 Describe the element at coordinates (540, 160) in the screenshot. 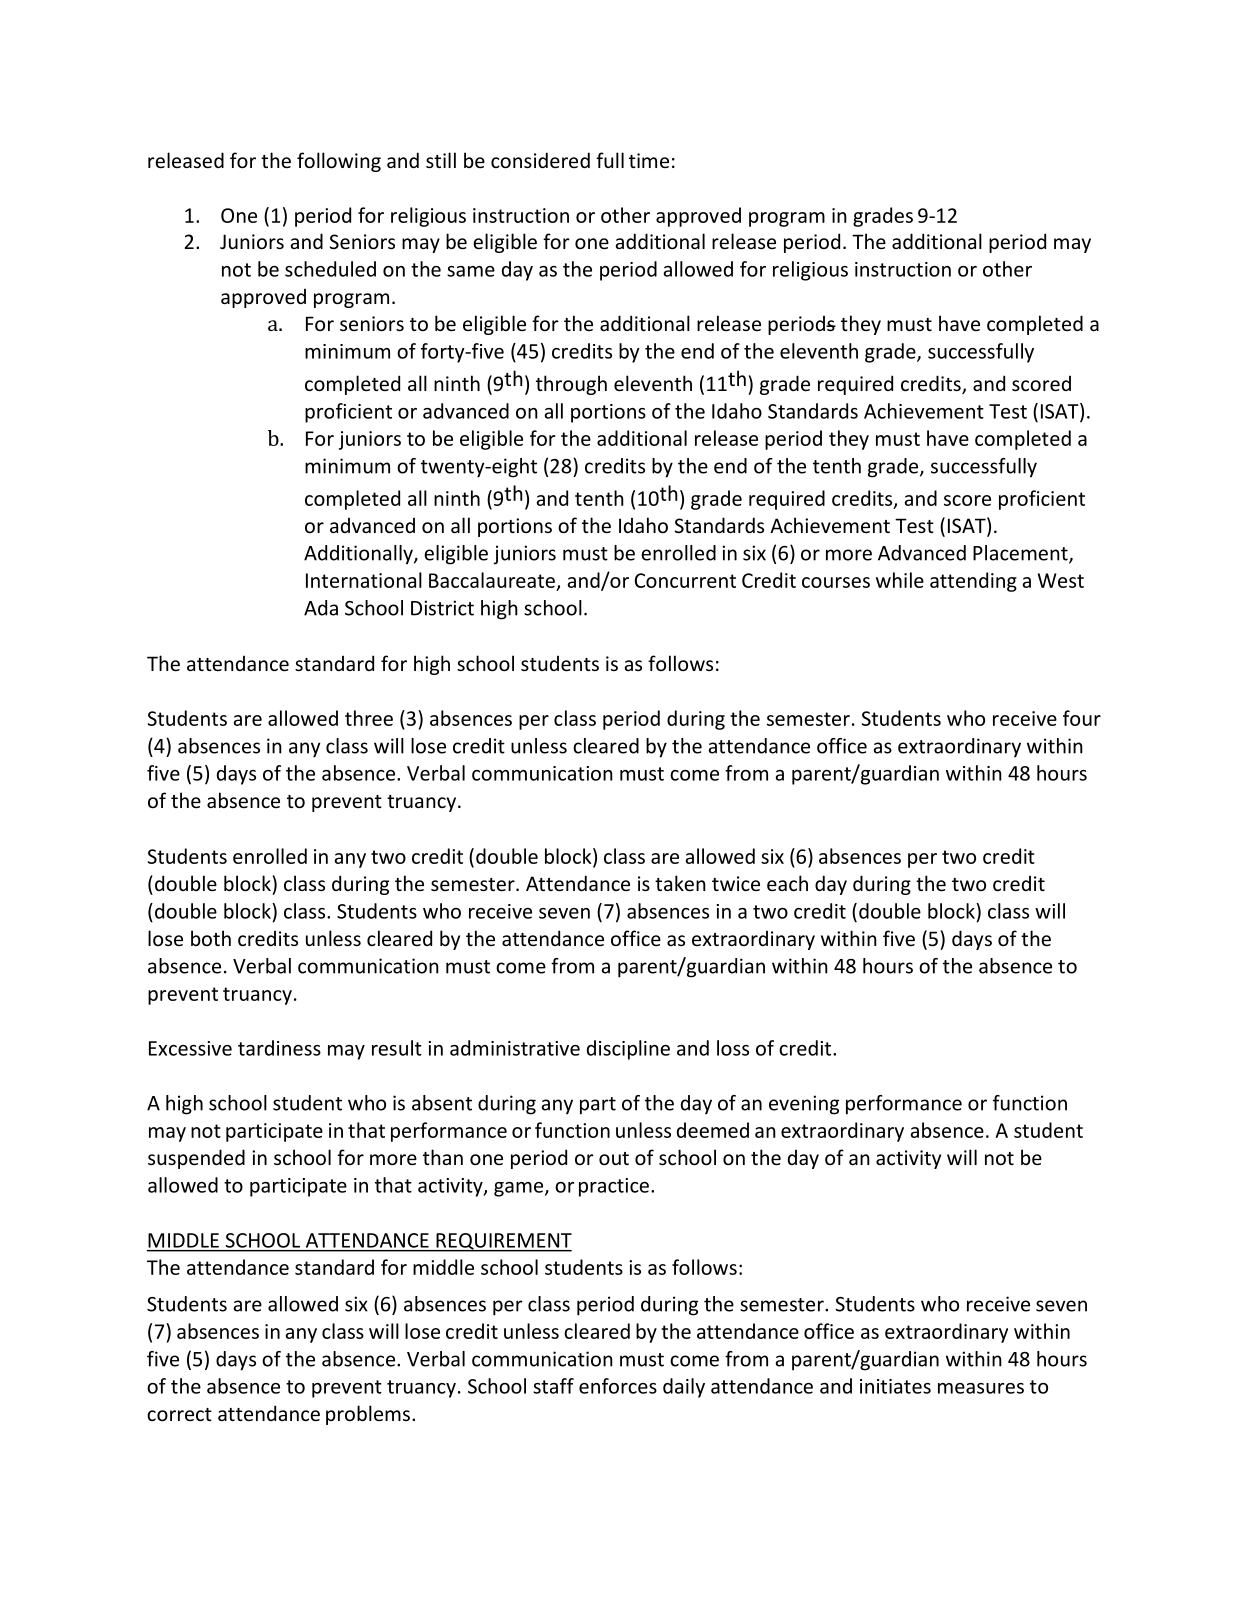

I see `considered` at that location.
